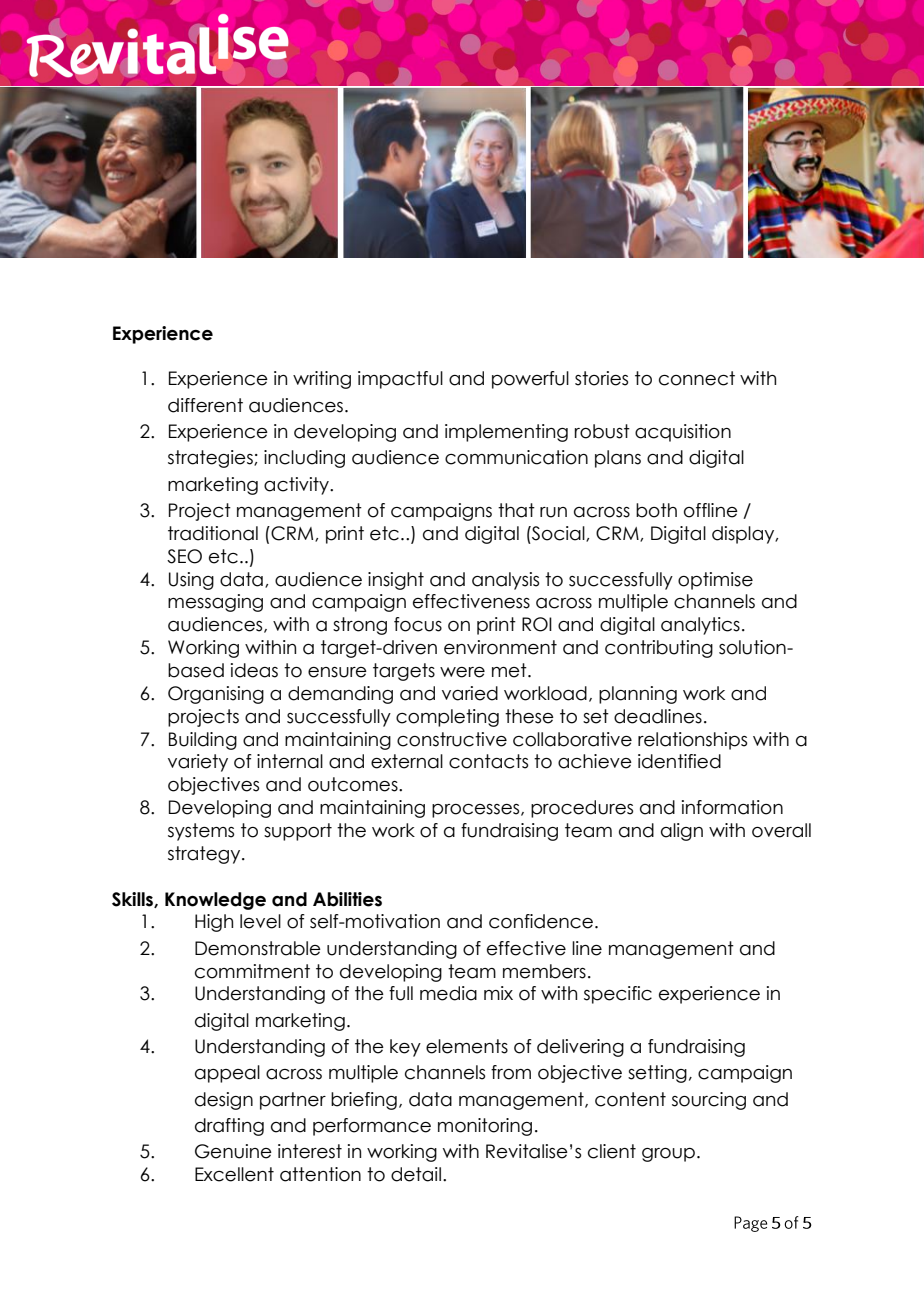 The width and height of the page is (924, 1308). I want to click on connect, so click(697, 378).
